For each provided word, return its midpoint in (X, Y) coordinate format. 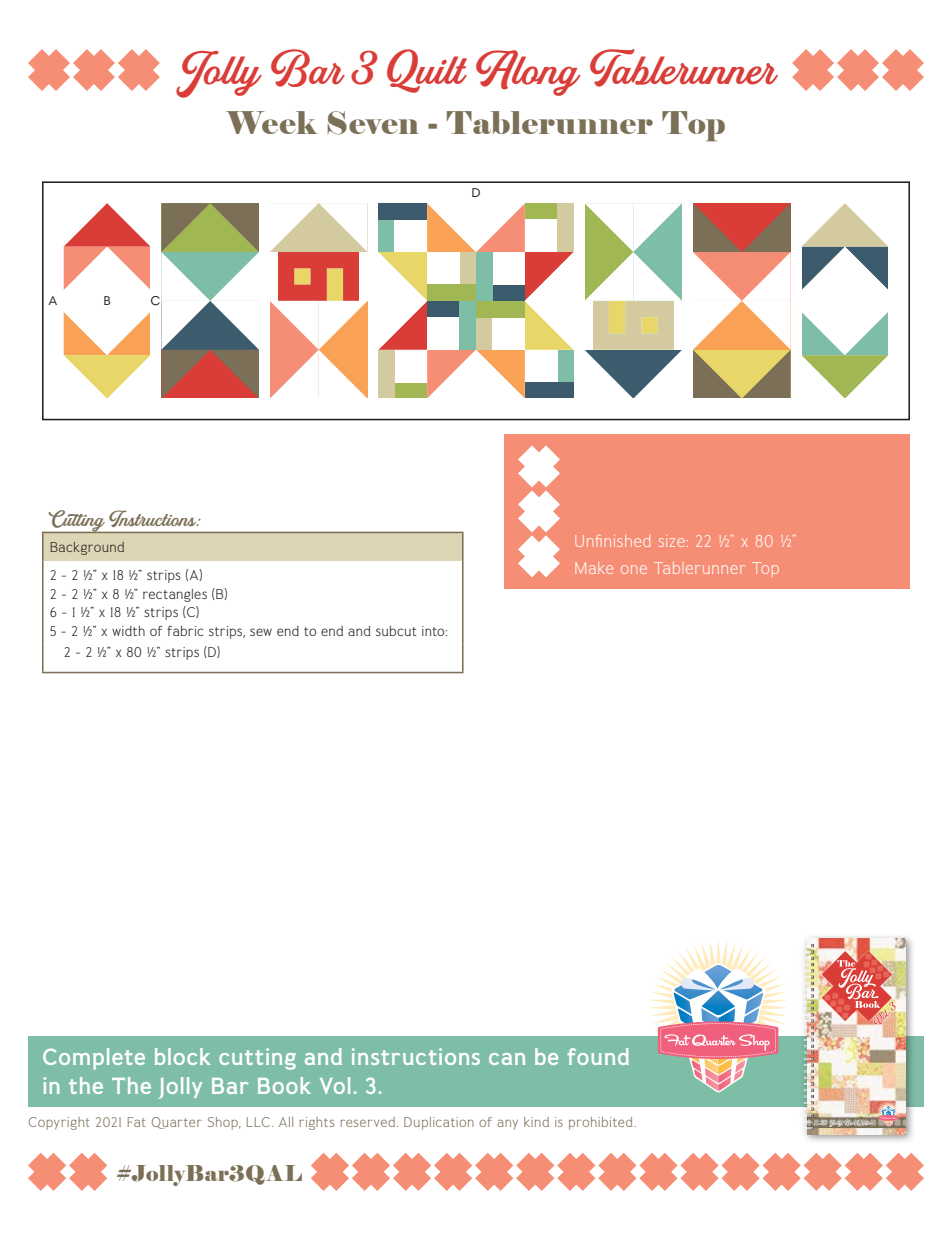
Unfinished (613, 541)
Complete (94, 1059)
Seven (373, 123)
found (598, 1056)
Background (87, 548)
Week (272, 122)
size (672, 541)
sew (261, 632)
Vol (335, 1085)
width (128, 631)
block (183, 1056)
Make (594, 568)
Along (528, 73)
